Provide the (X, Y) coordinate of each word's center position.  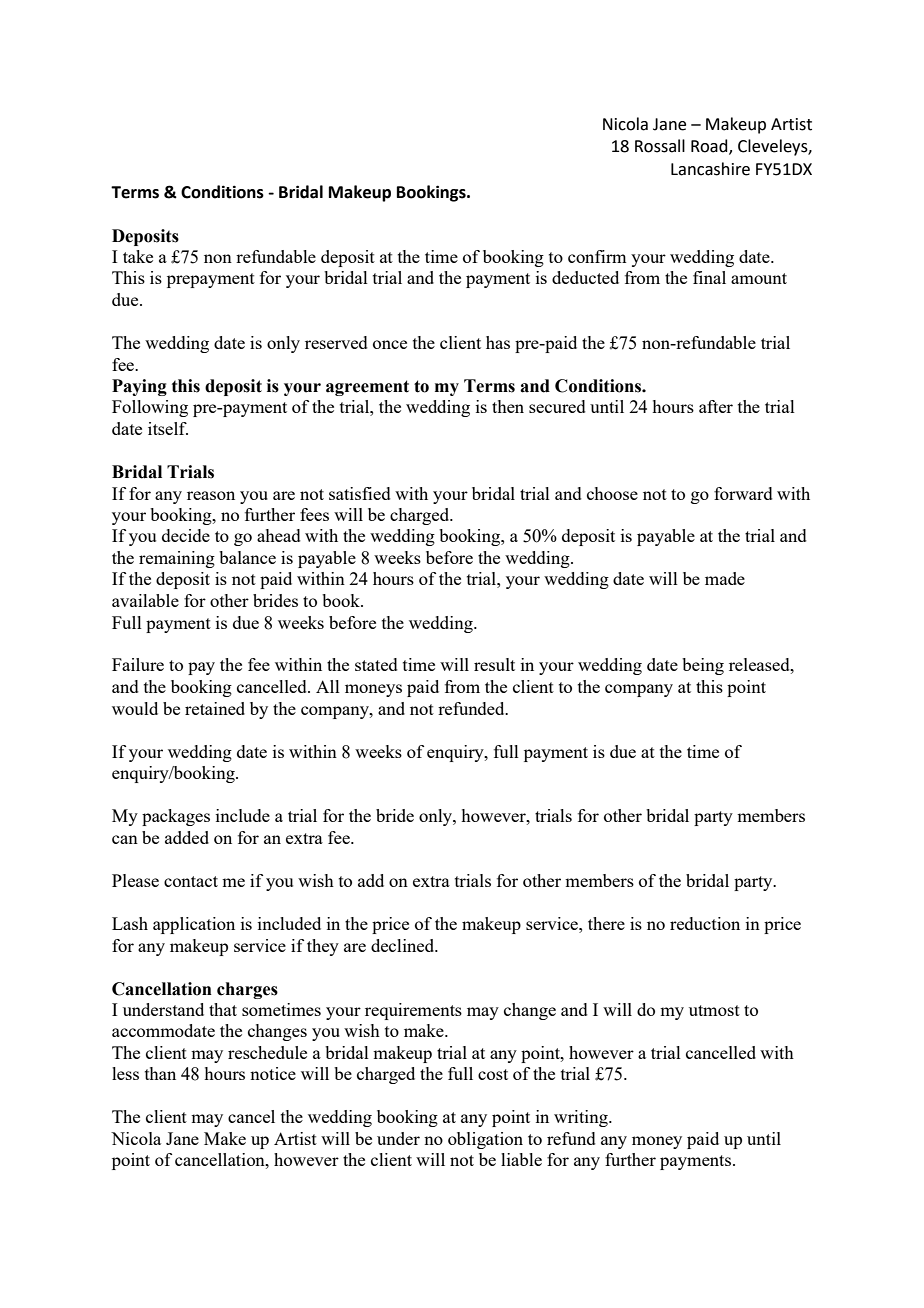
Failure (138, 664)
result (494, 664)
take (138, 256)
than (160, 1073)
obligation (485, 1140)
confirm (597, 256)
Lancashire (710, 169)
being (703, 666)
